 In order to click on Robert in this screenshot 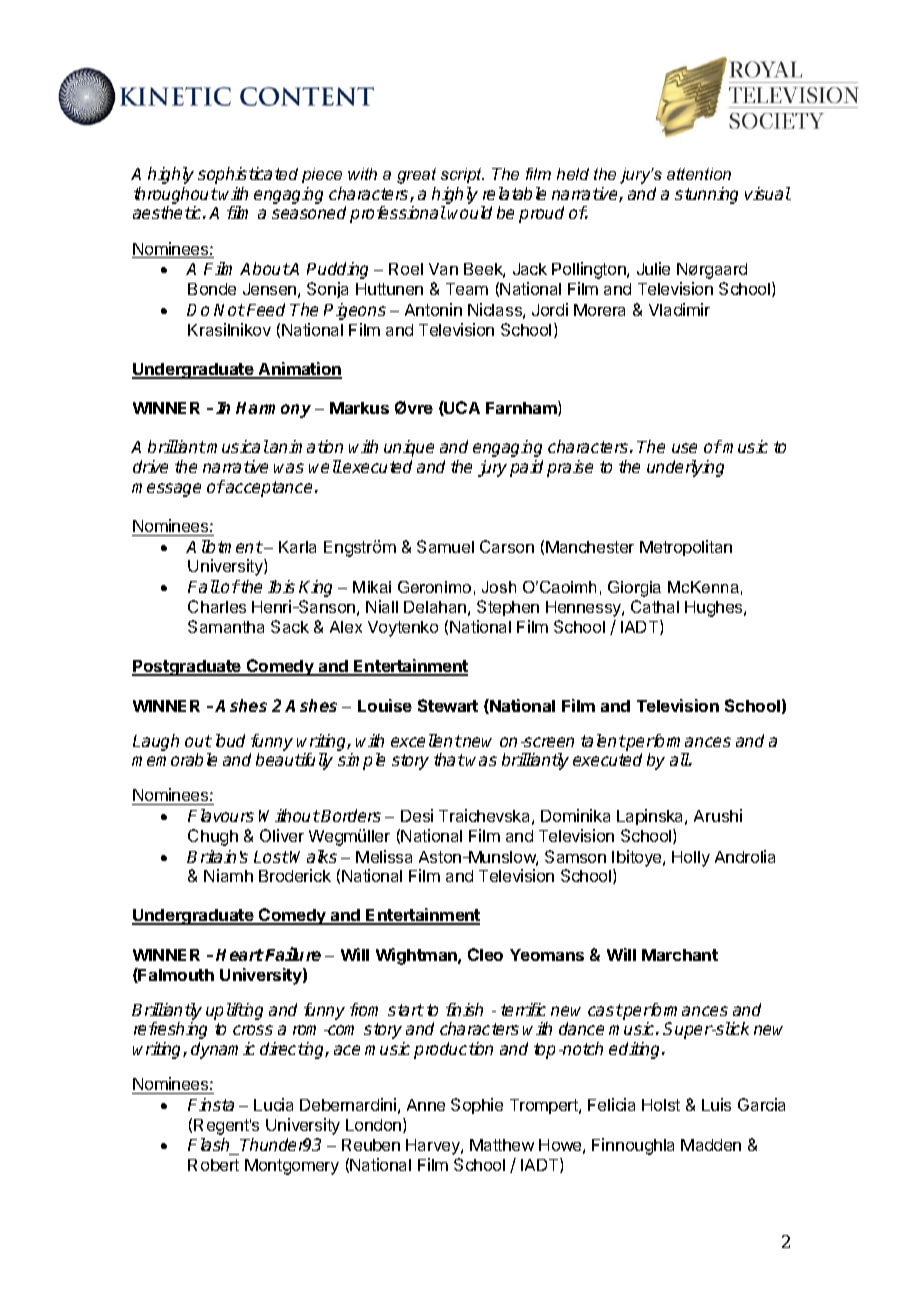, I will do `click(213, 1165)`.
